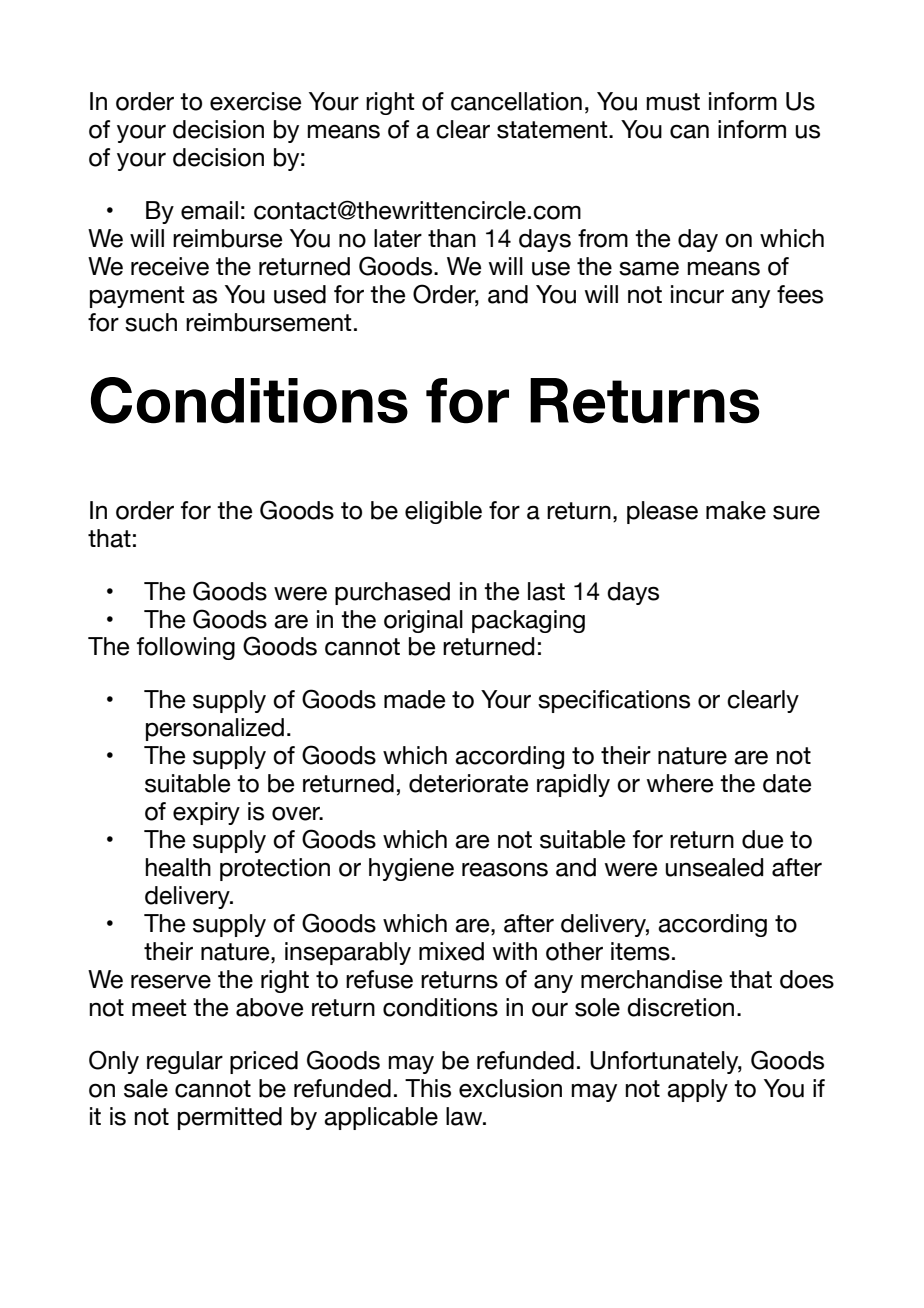 Image resolution: width=924 pixels, height=1308 pixels. What do you see at coordinates (452, 238) in the screenshot?
I see `than` at bounding box center [452, 238].
